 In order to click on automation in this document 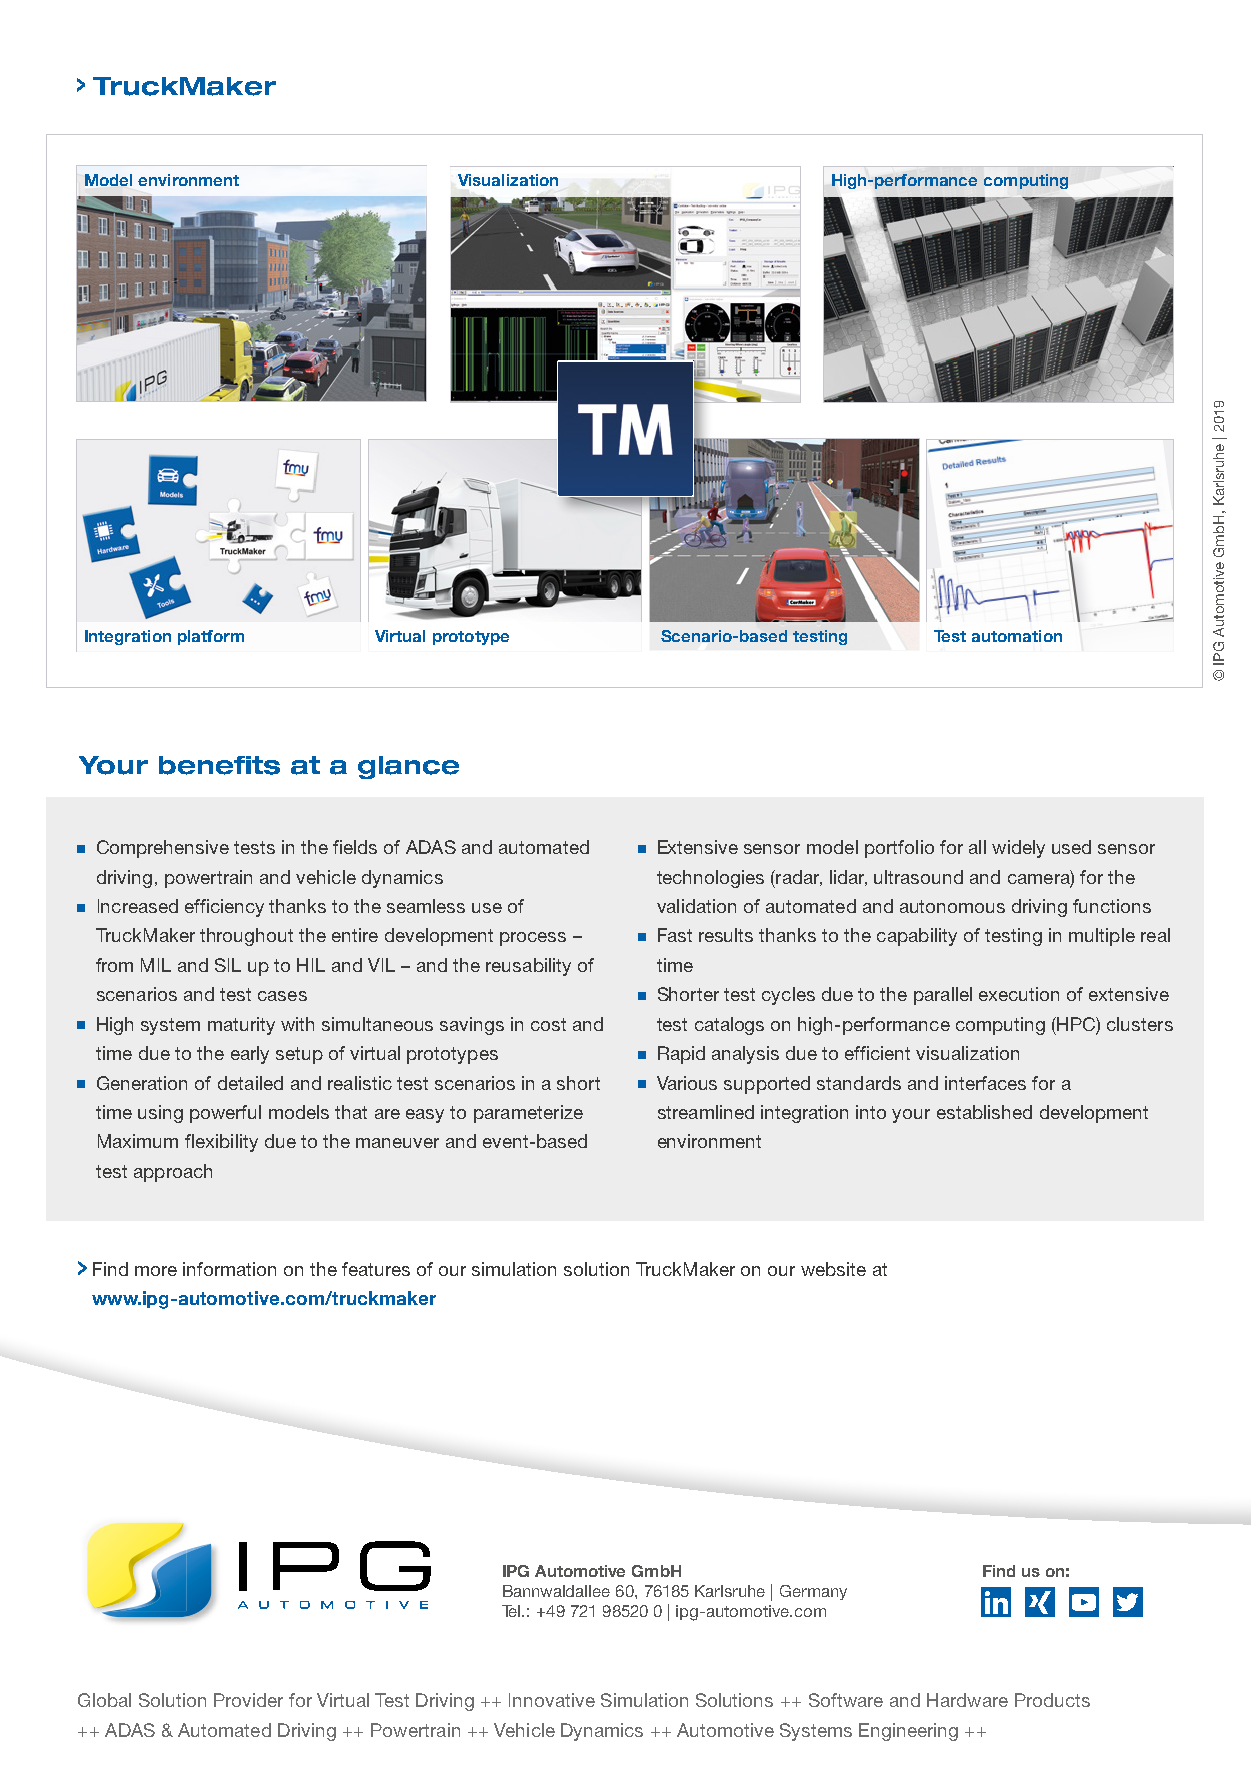, I will do `click(1017, 636)`.
